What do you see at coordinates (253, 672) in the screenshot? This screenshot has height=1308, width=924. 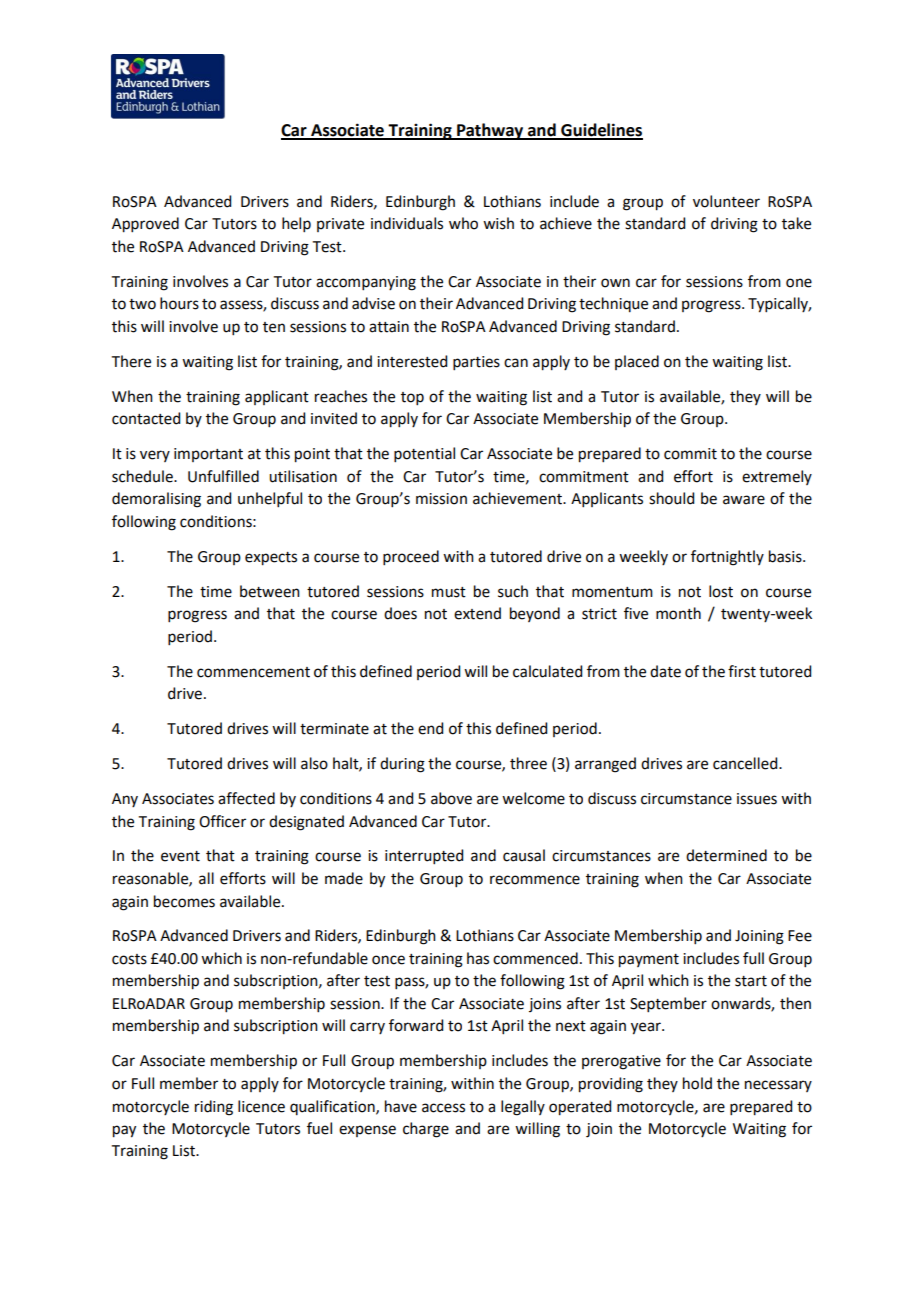 I see `commencement` at bounding box center [253, 672].
